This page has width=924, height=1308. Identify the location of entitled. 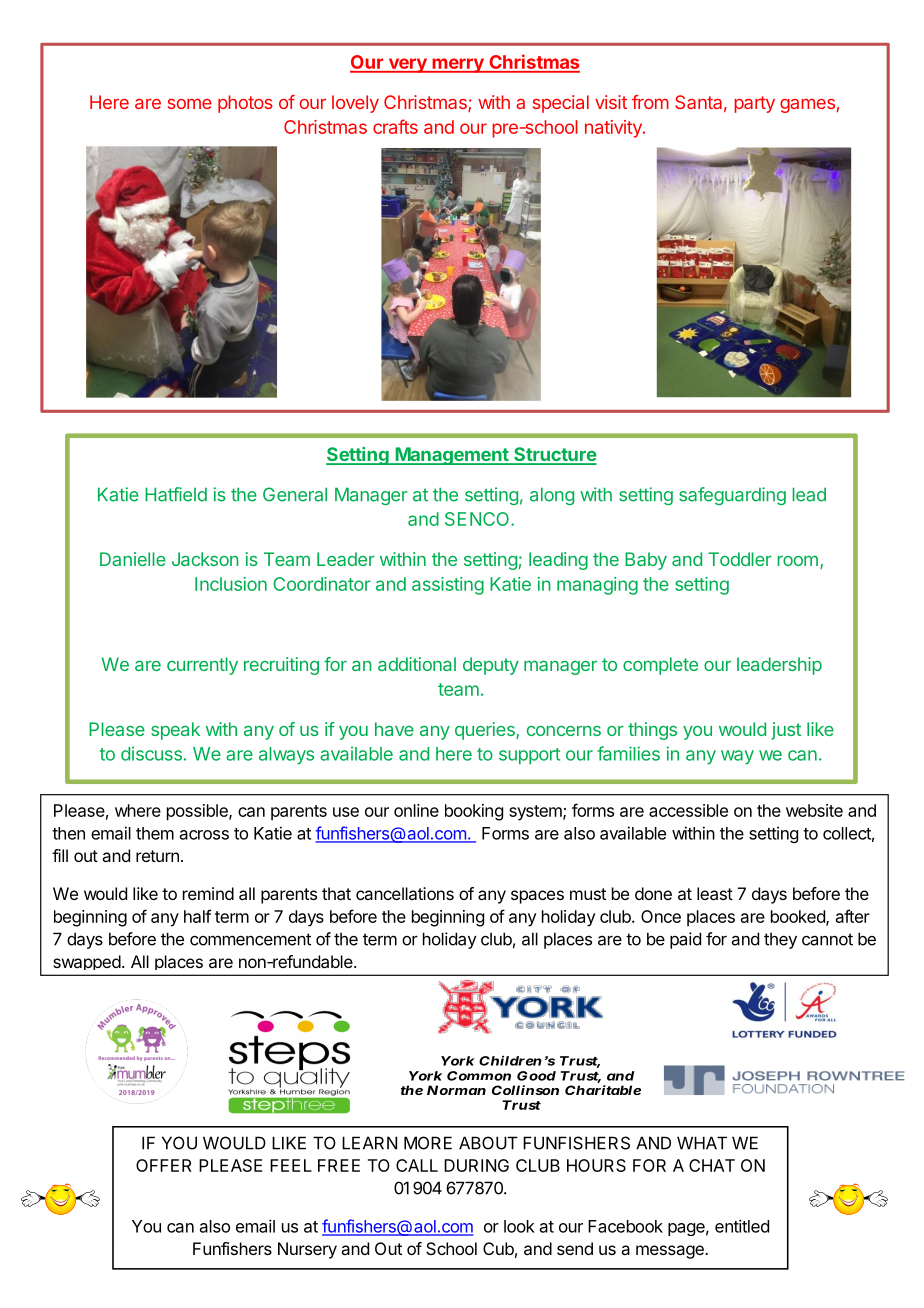
(742, 1226).
